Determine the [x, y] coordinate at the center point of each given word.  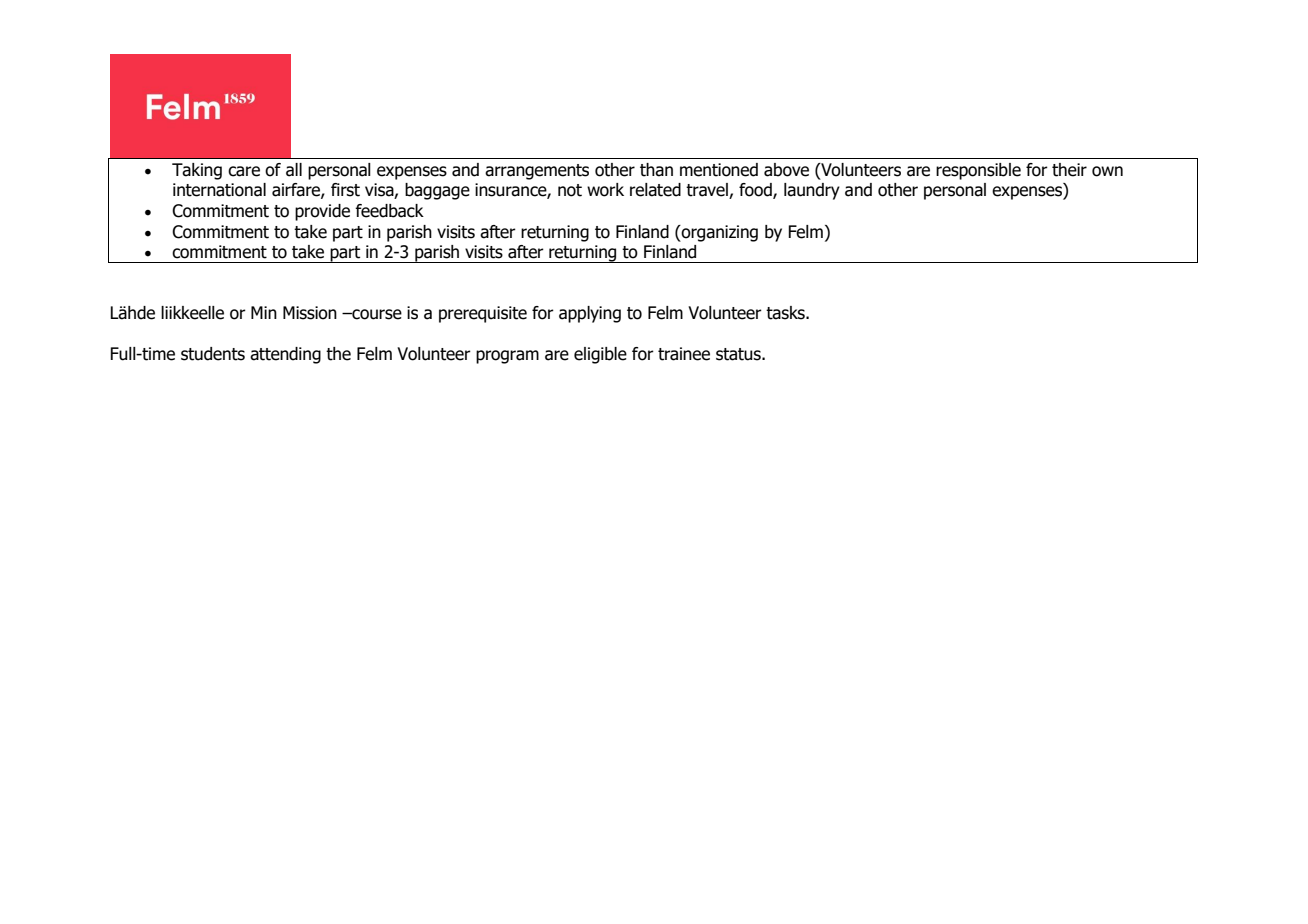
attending [285, 355]
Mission [310, 313]
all [294, 170]
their [1069, 170]
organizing [719, 233]
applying [590, 314]
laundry [812, 191]
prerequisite [483, 314]
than [656, 170]
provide [322, 212]
